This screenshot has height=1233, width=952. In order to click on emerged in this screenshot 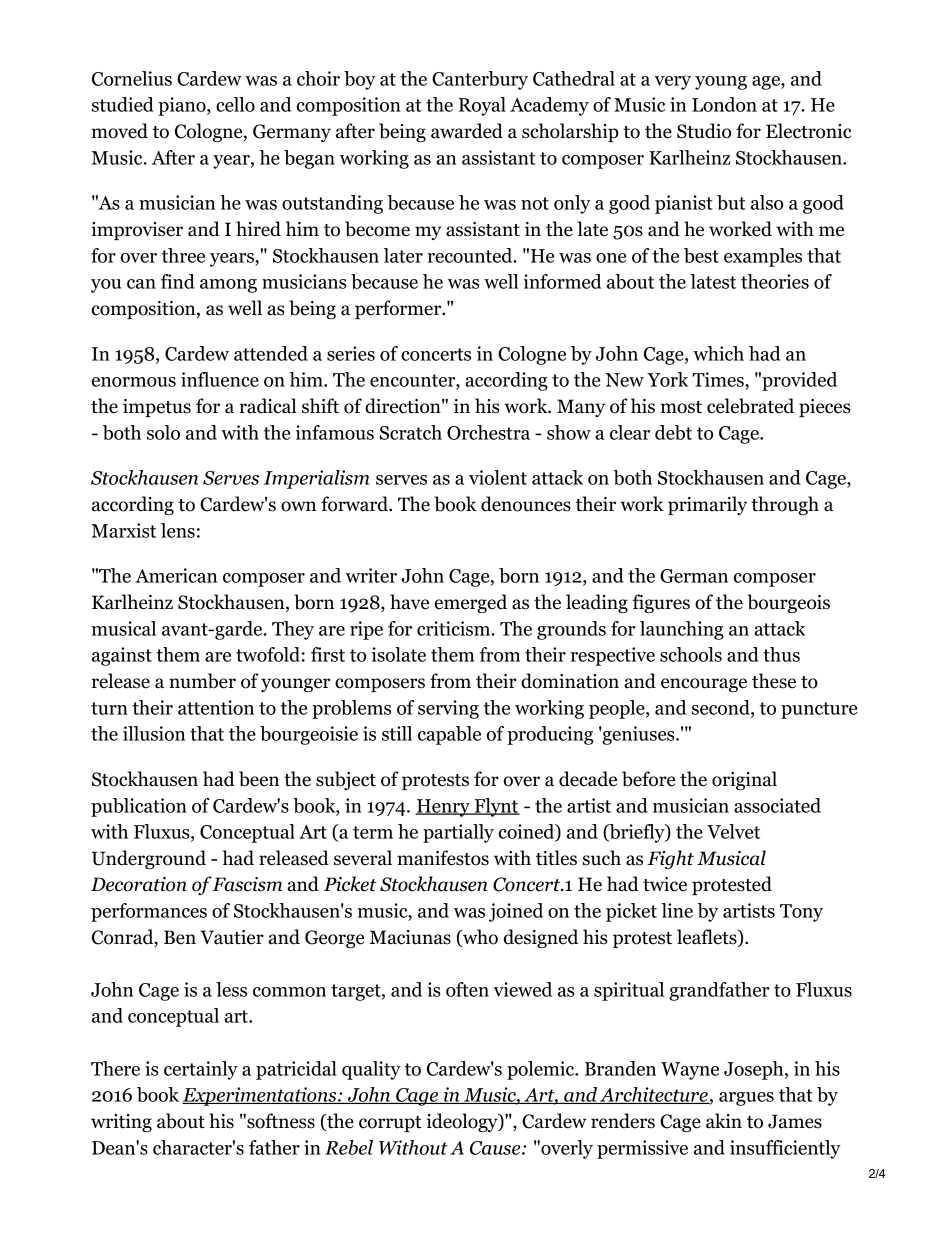, I will do `click(471, 603)`.
